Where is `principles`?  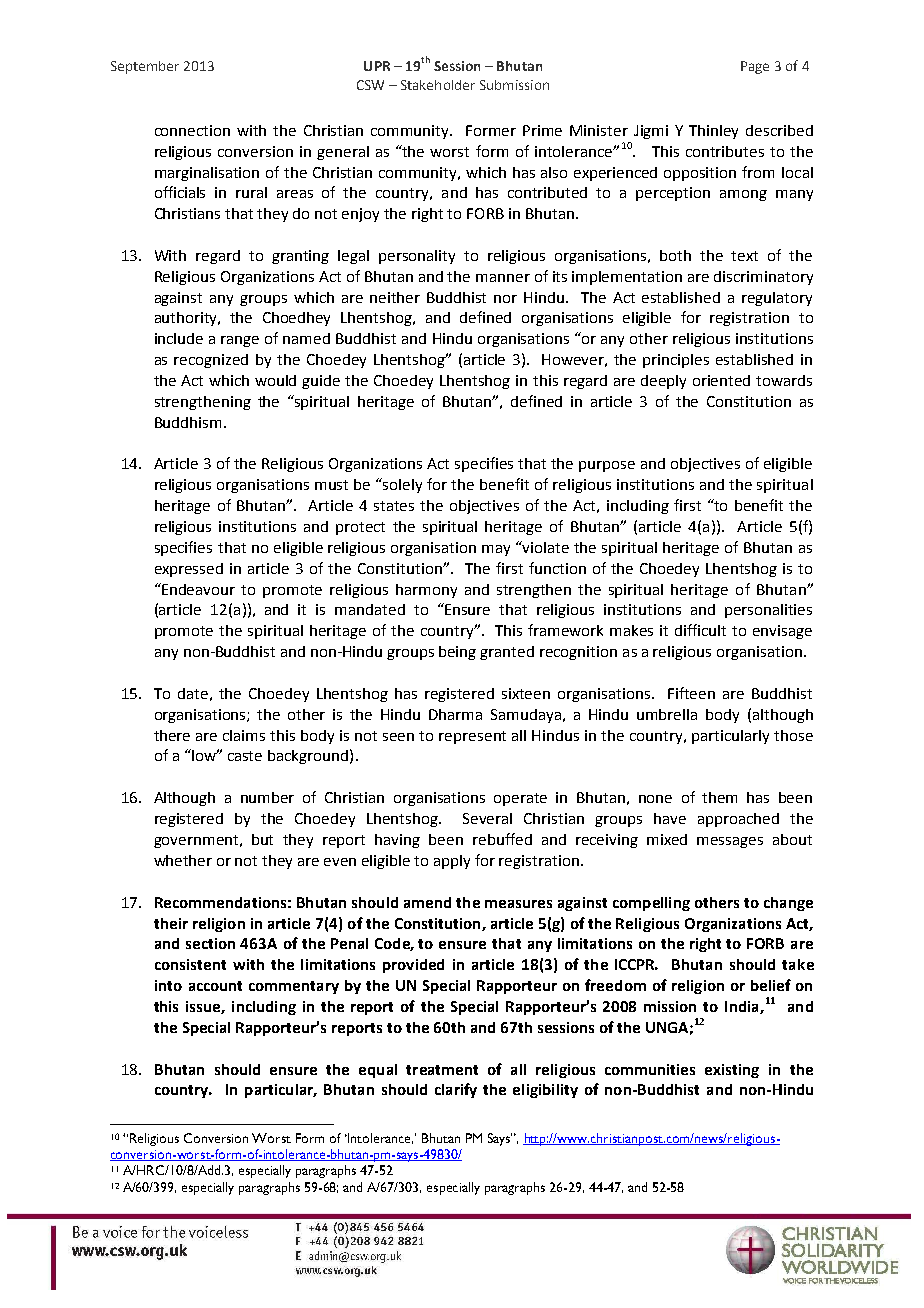
principles is located at coordinates (676, 361).
